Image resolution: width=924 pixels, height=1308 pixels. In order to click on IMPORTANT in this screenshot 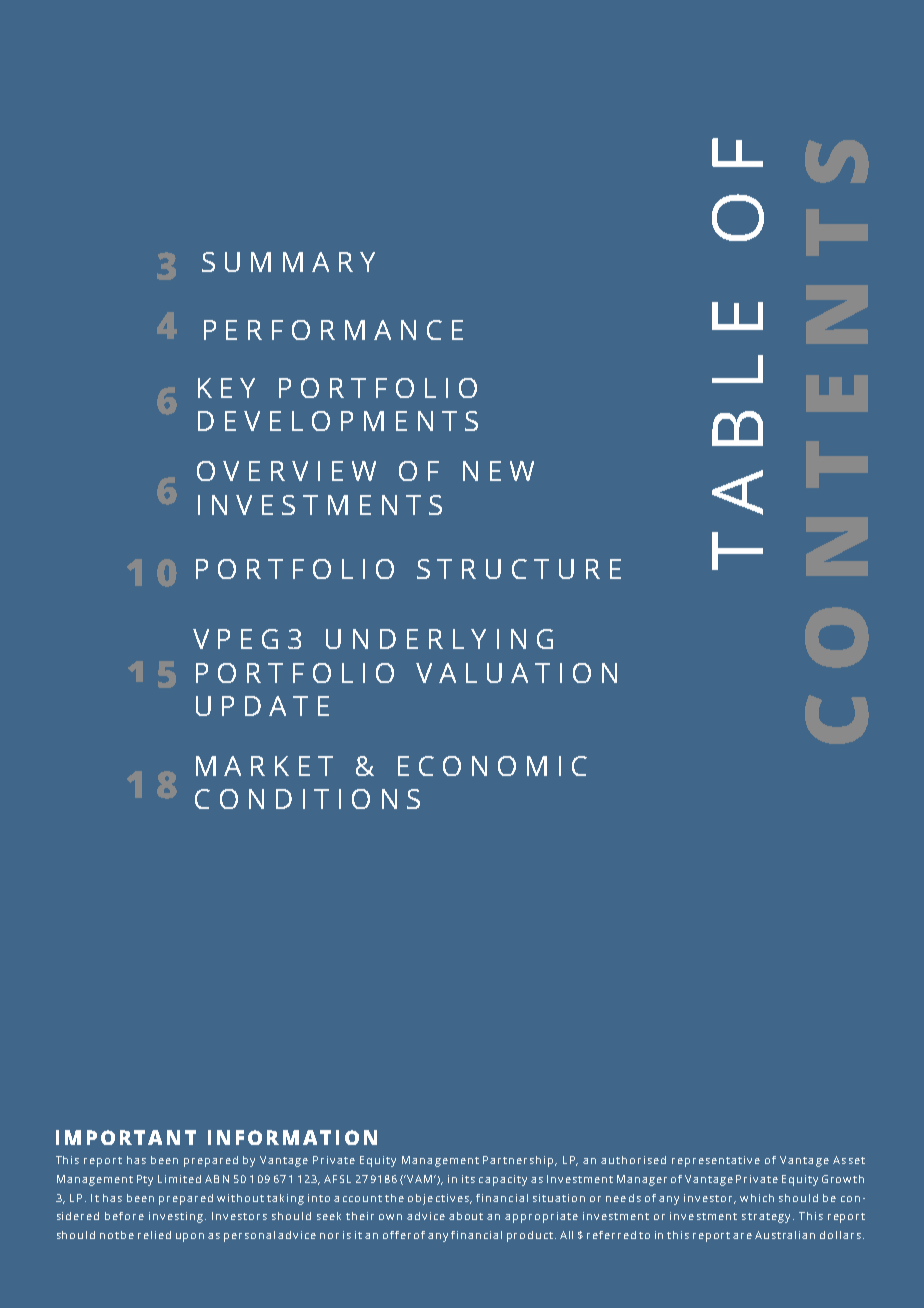, I will do `click(126, 1137)`.
